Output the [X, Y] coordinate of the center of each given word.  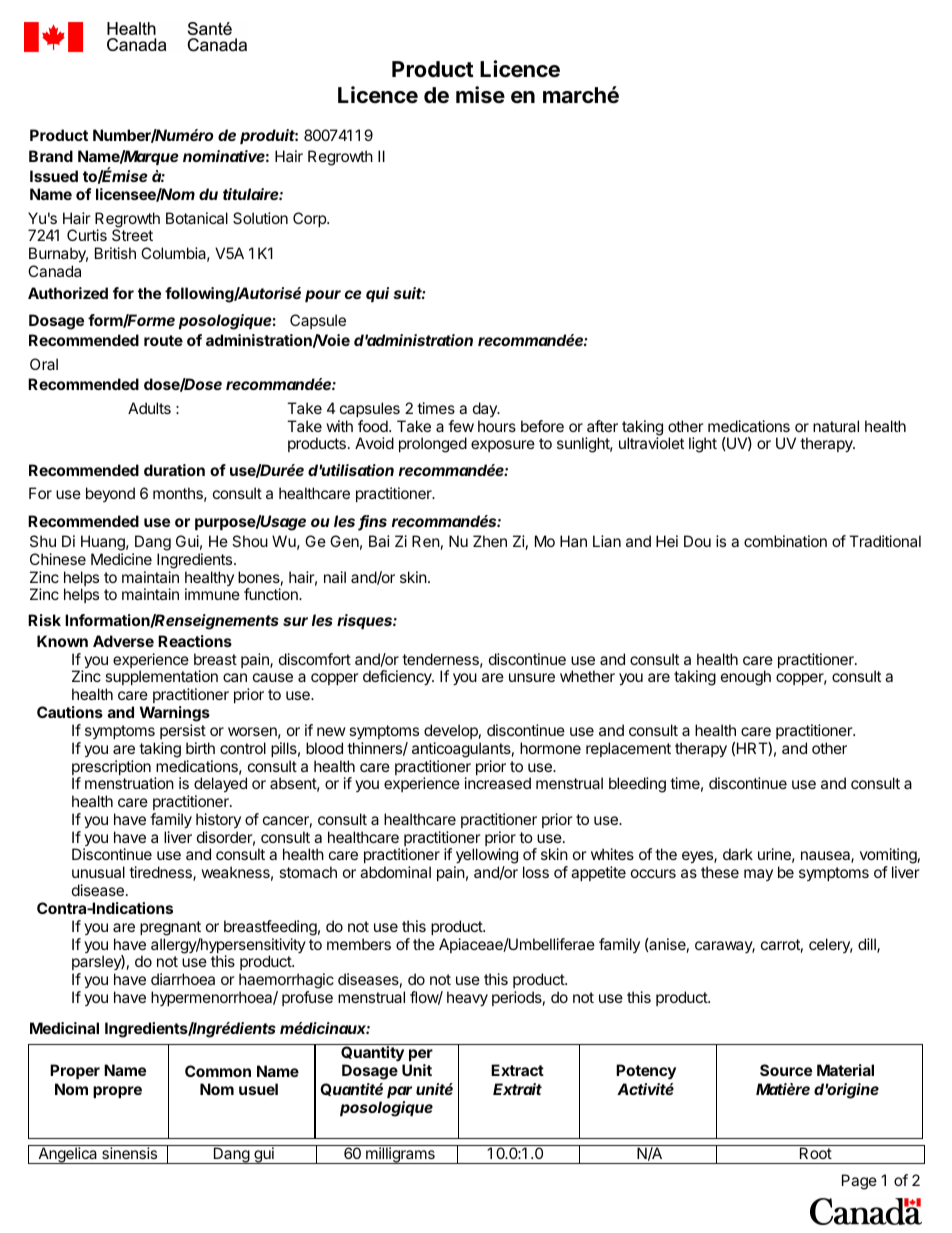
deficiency [398, 678]
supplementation [161, 679]
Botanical [197, 218]
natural [836, 426]
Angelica [68, 1155]
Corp [310, 219]
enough [746, 678]
